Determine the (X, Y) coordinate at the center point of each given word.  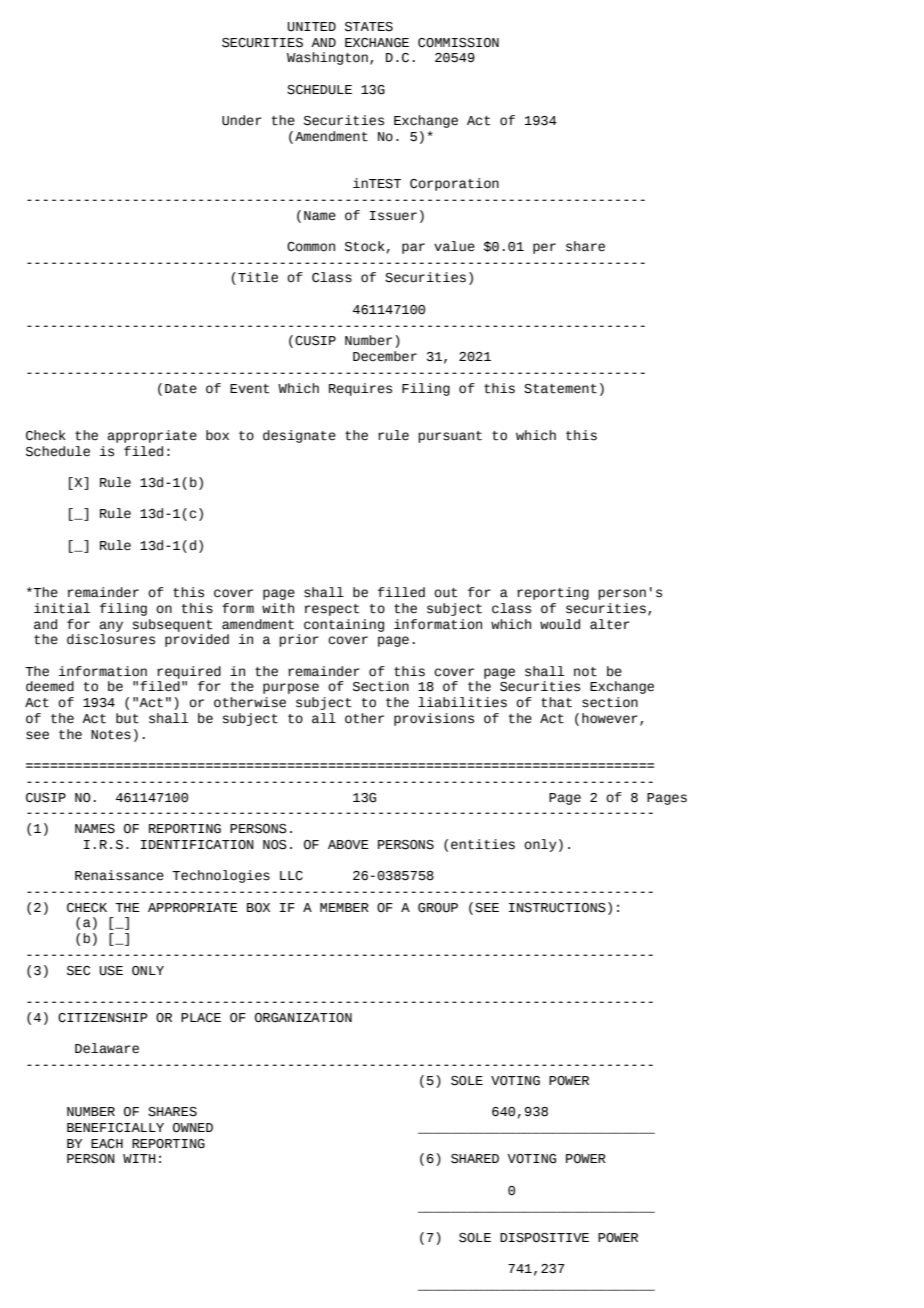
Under (242, 120)
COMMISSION (458, 43)
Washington (327, 58)
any (111, 626)
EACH (107, 1144)
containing (344, 625)
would (560, 624)
